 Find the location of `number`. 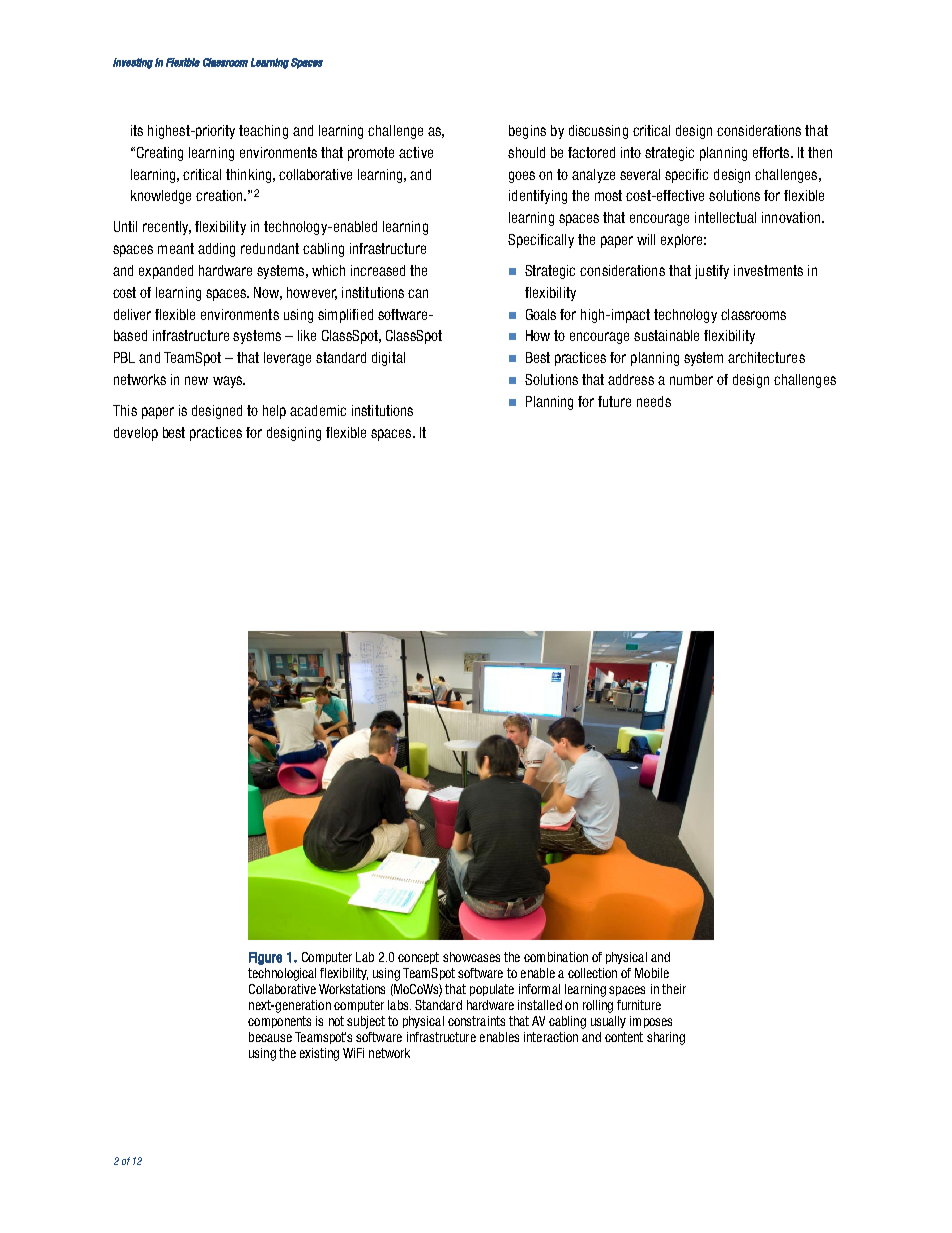

number is located at coordinates (691, 379).
